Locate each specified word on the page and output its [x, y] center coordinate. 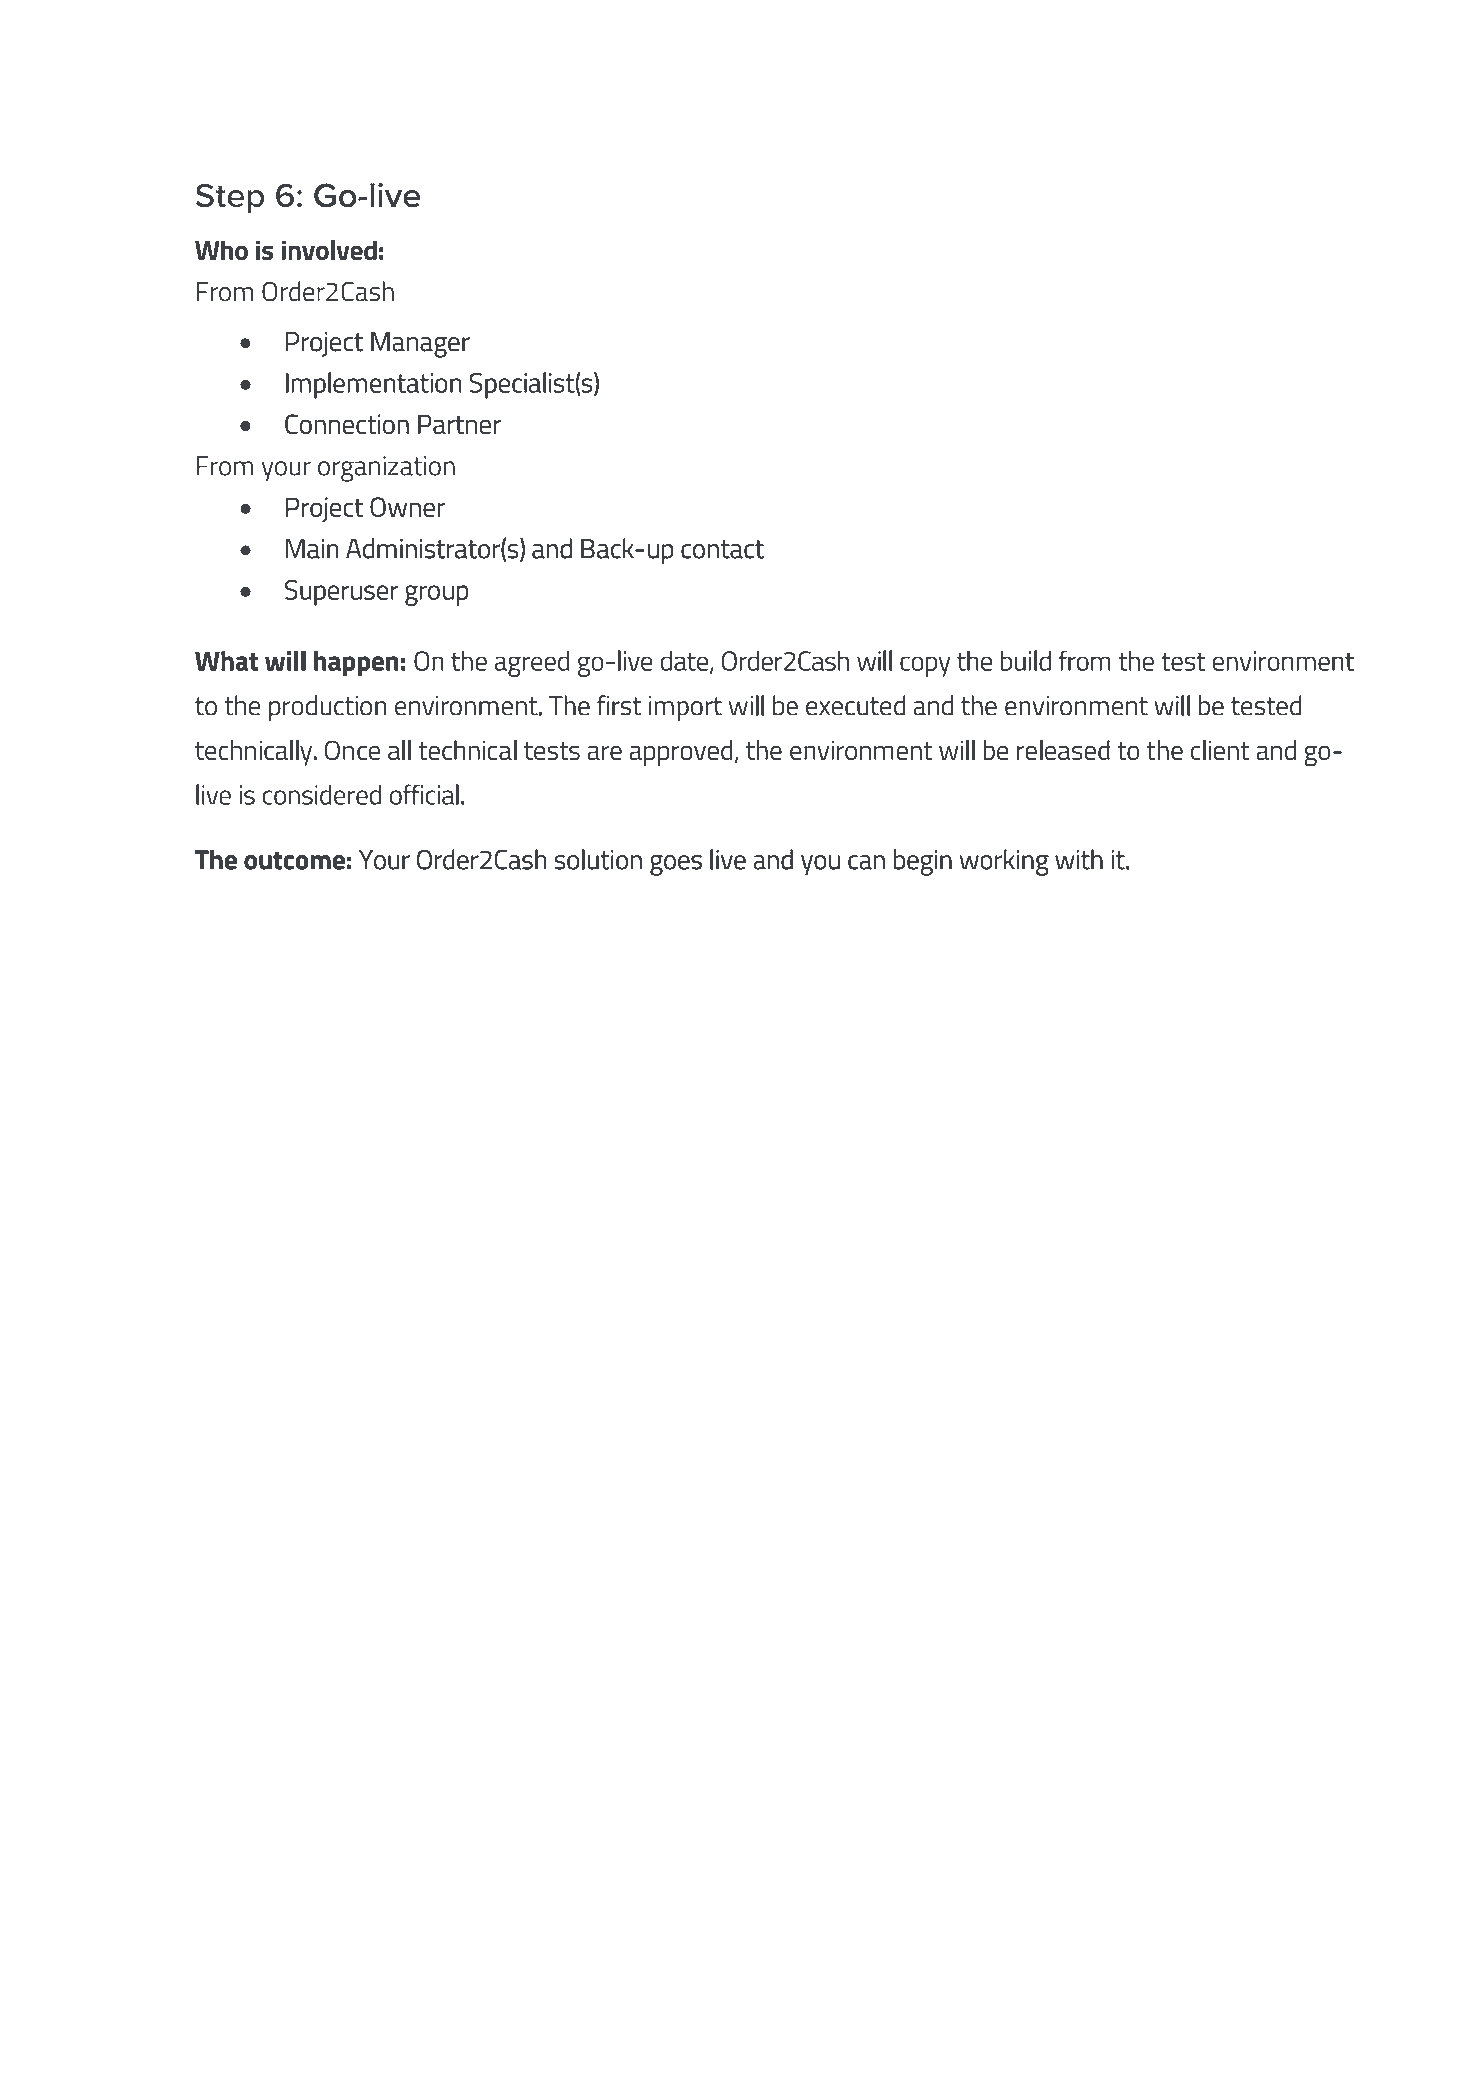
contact [722, 549]
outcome [294, 860]
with [1079, 859]
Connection [347, 424]
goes [676, 865]
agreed [532, 664]
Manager [420, 345]
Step [230, 198]
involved [329, 250]
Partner [459, 424]
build [1026, 660]
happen [356, 664]
